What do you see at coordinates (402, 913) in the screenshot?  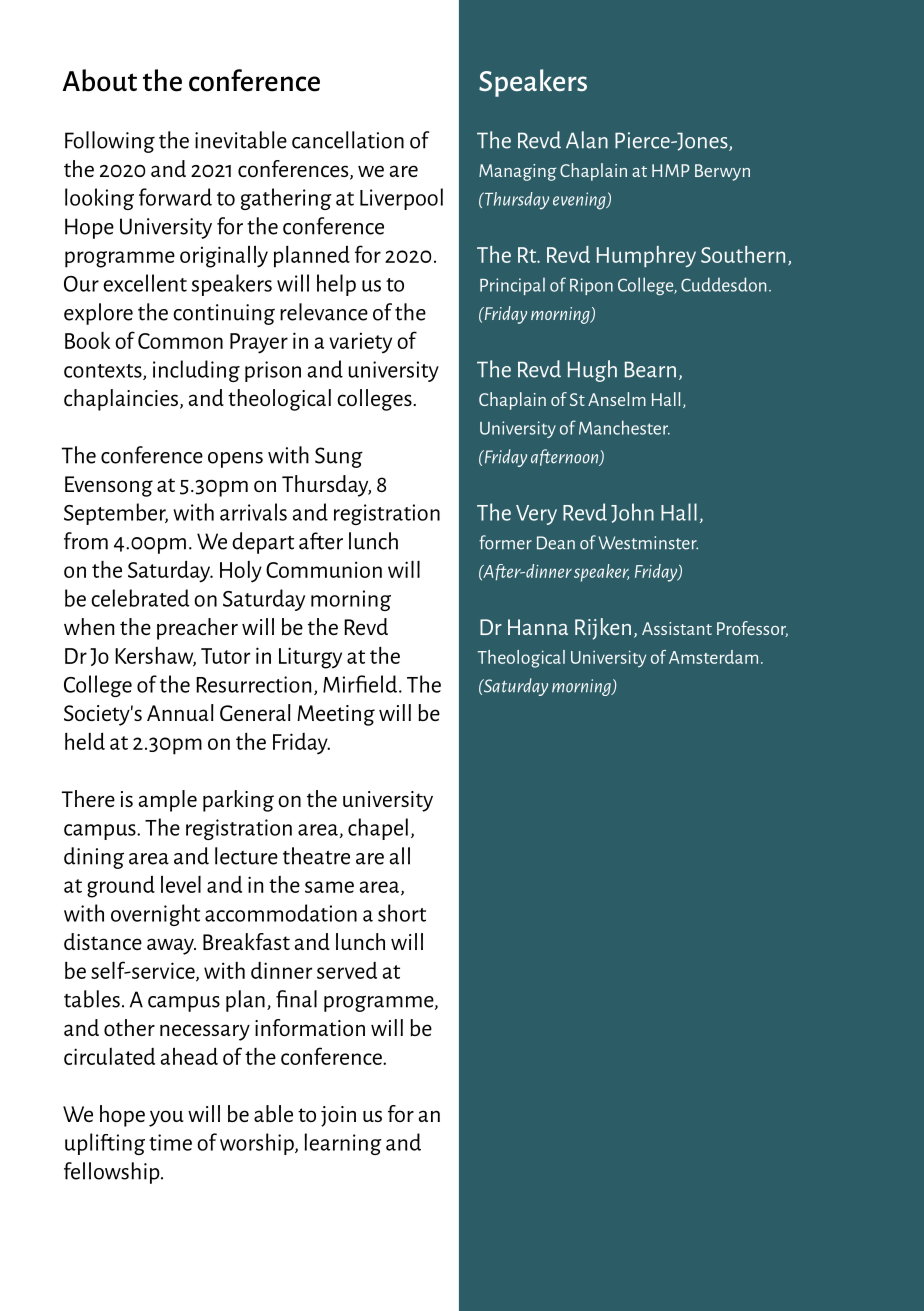 I see `short` at bounding box center [402, 913].
